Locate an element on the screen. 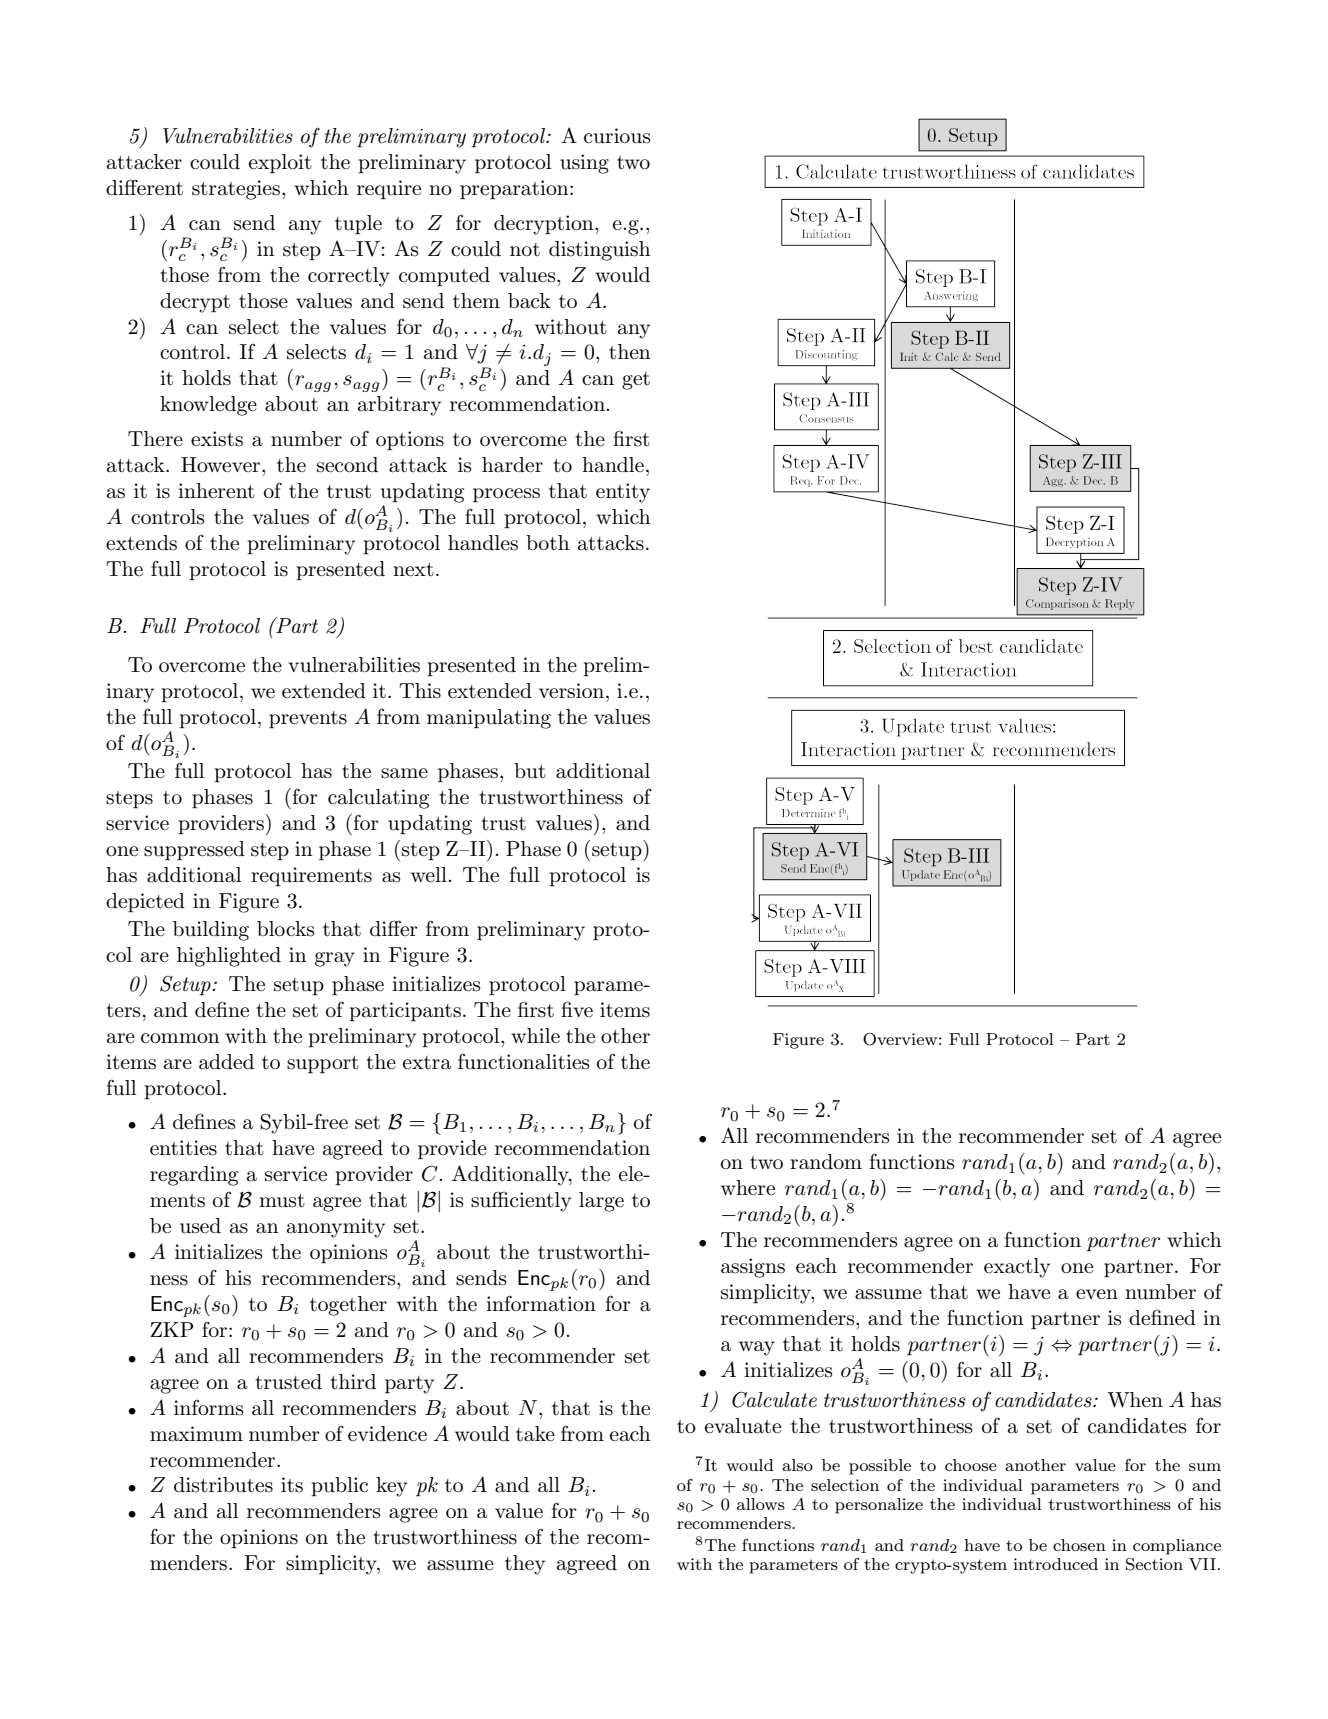 This screenshot has width=1328, height=1719. its is located at coordinates (292, 1485).
